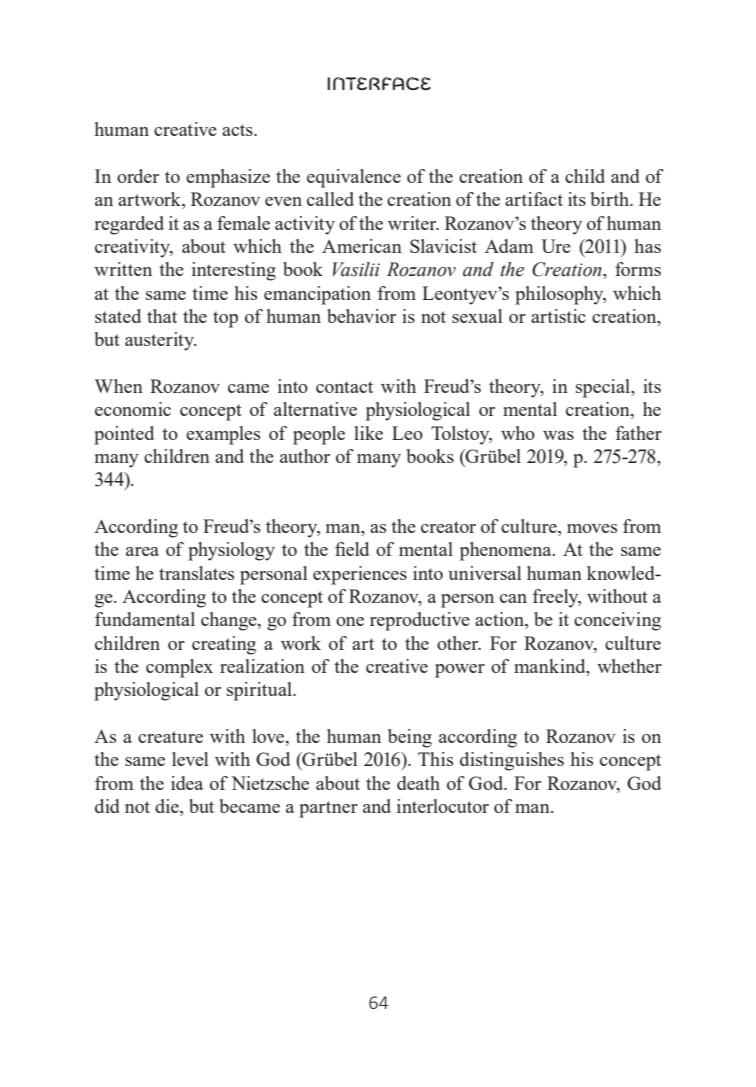  Describe the element at coordinates (187, 783) in the page. I see `idea` at that location.
